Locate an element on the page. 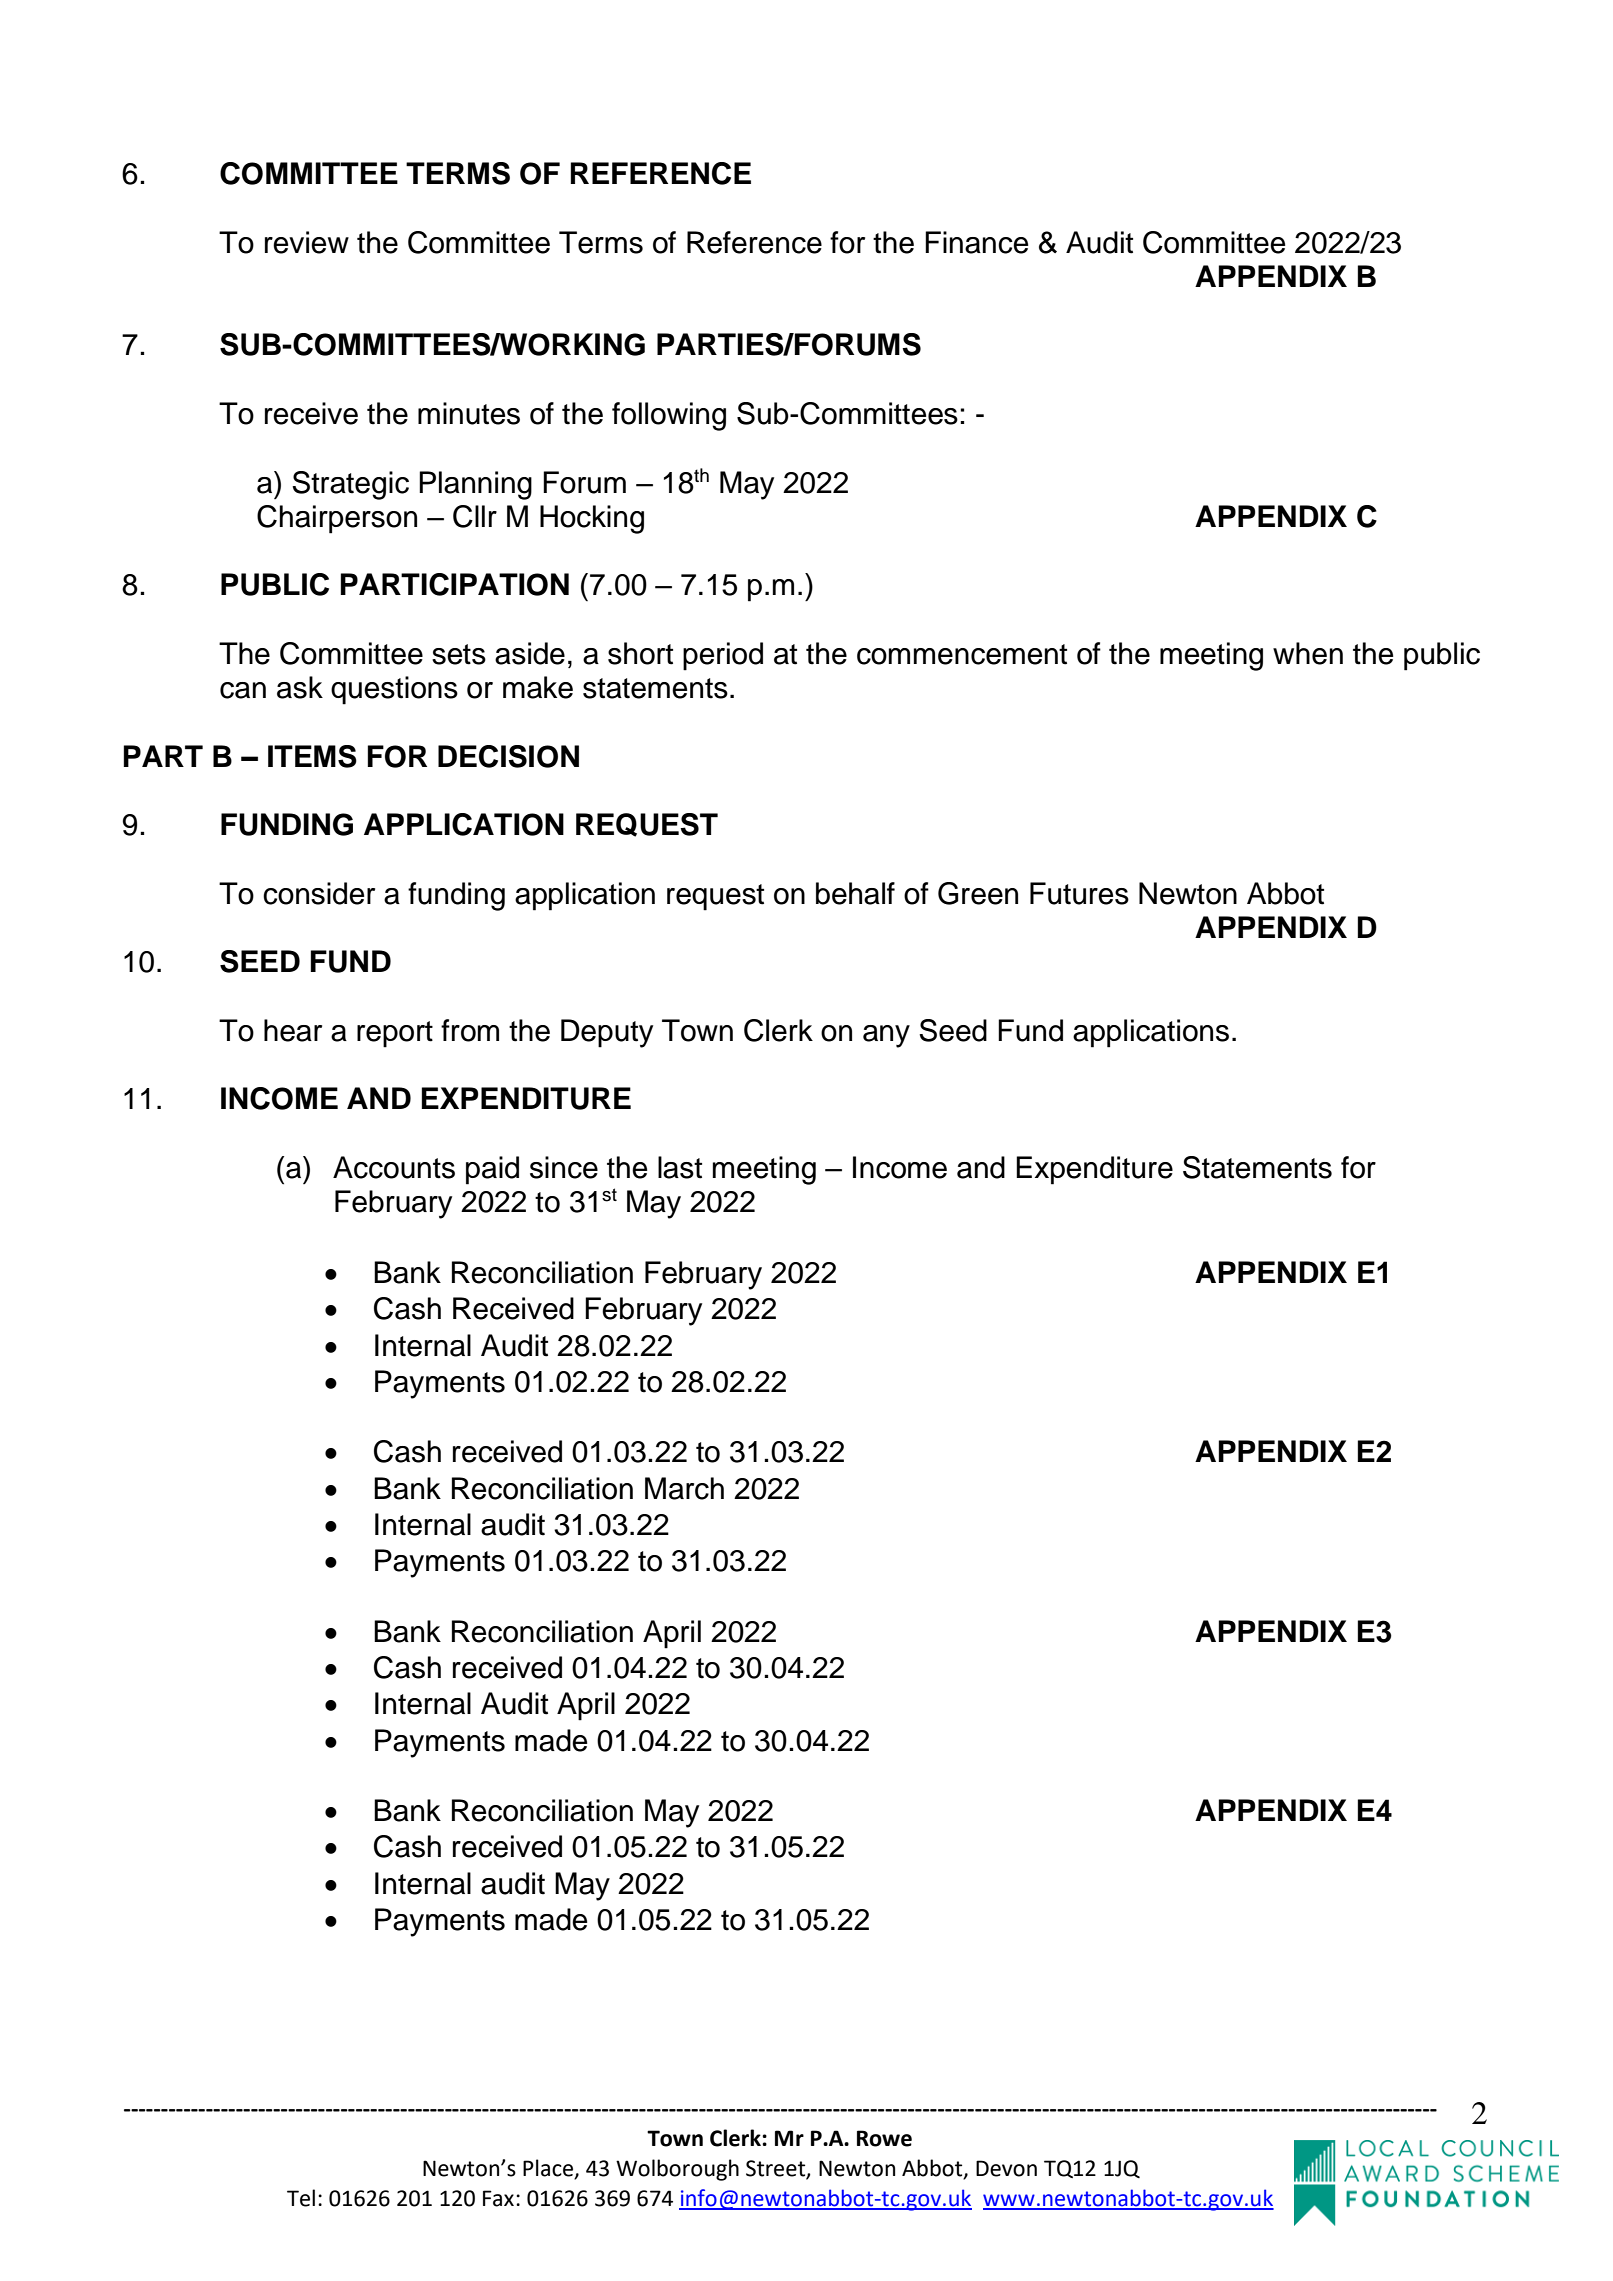 The width and height of the document is (1613, 2281). last is located at coordinates (680, 1167).
